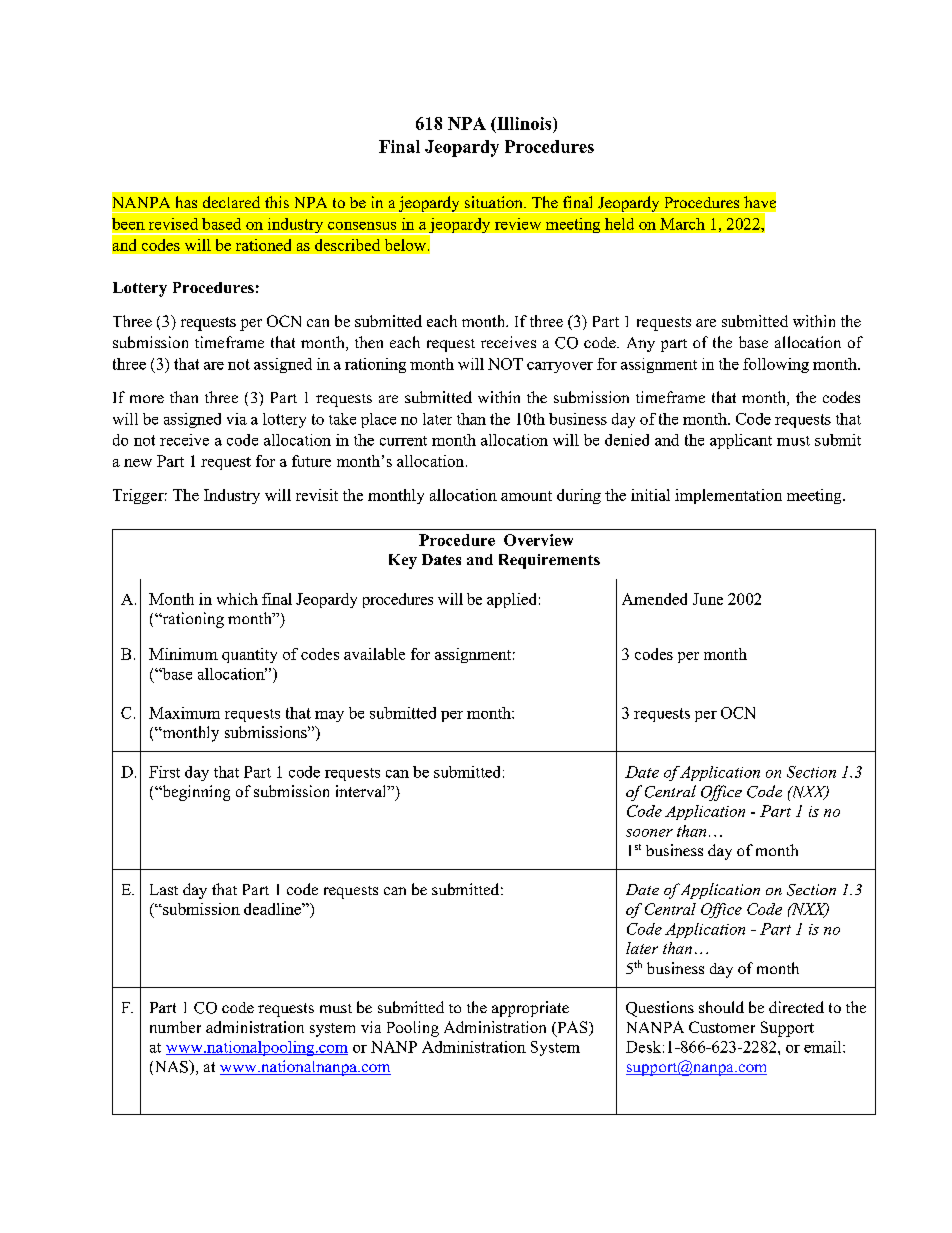  I want to click on June, so click(708, 599).
